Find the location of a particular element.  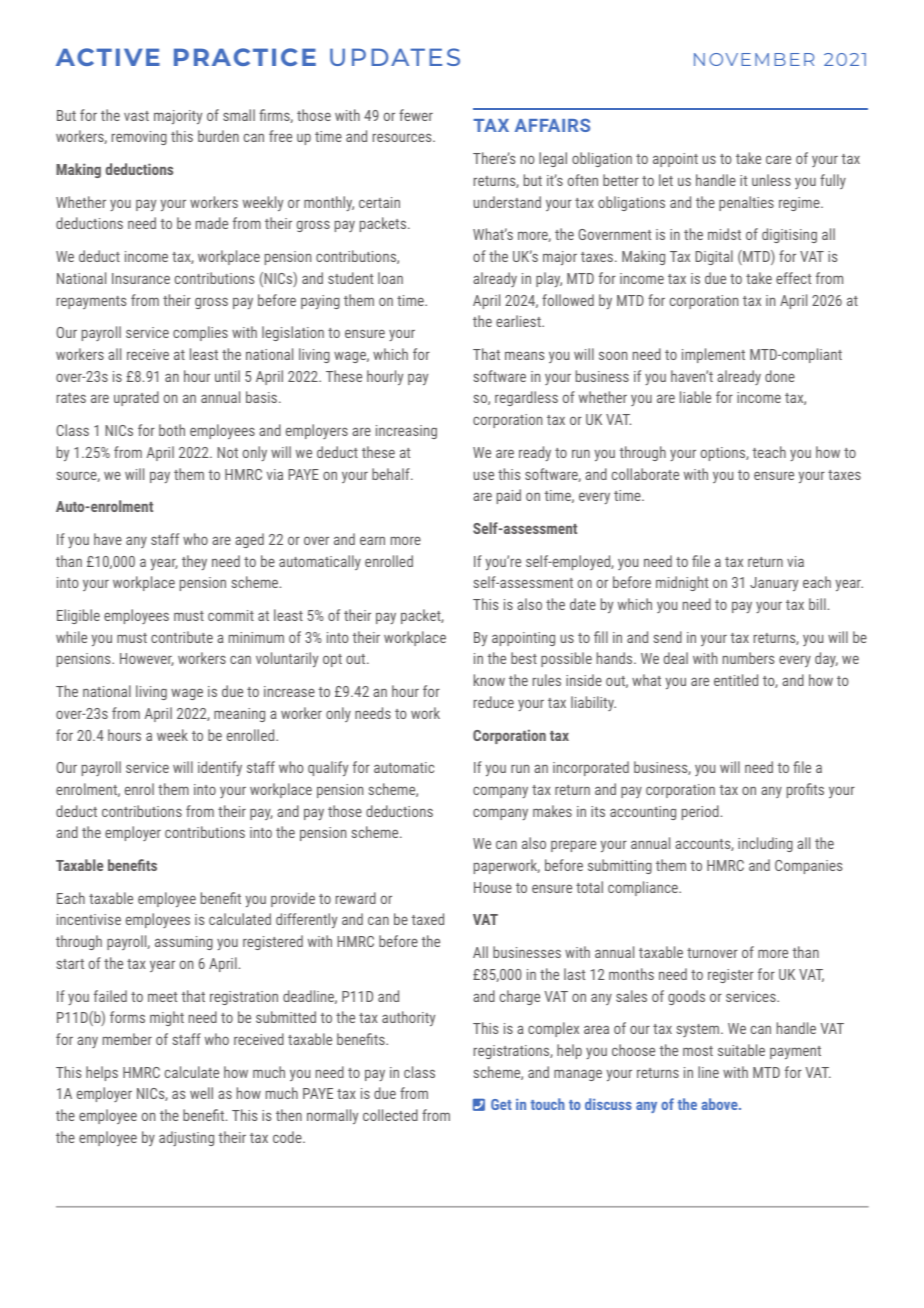

Get is located at coordinates (501, 1104).
